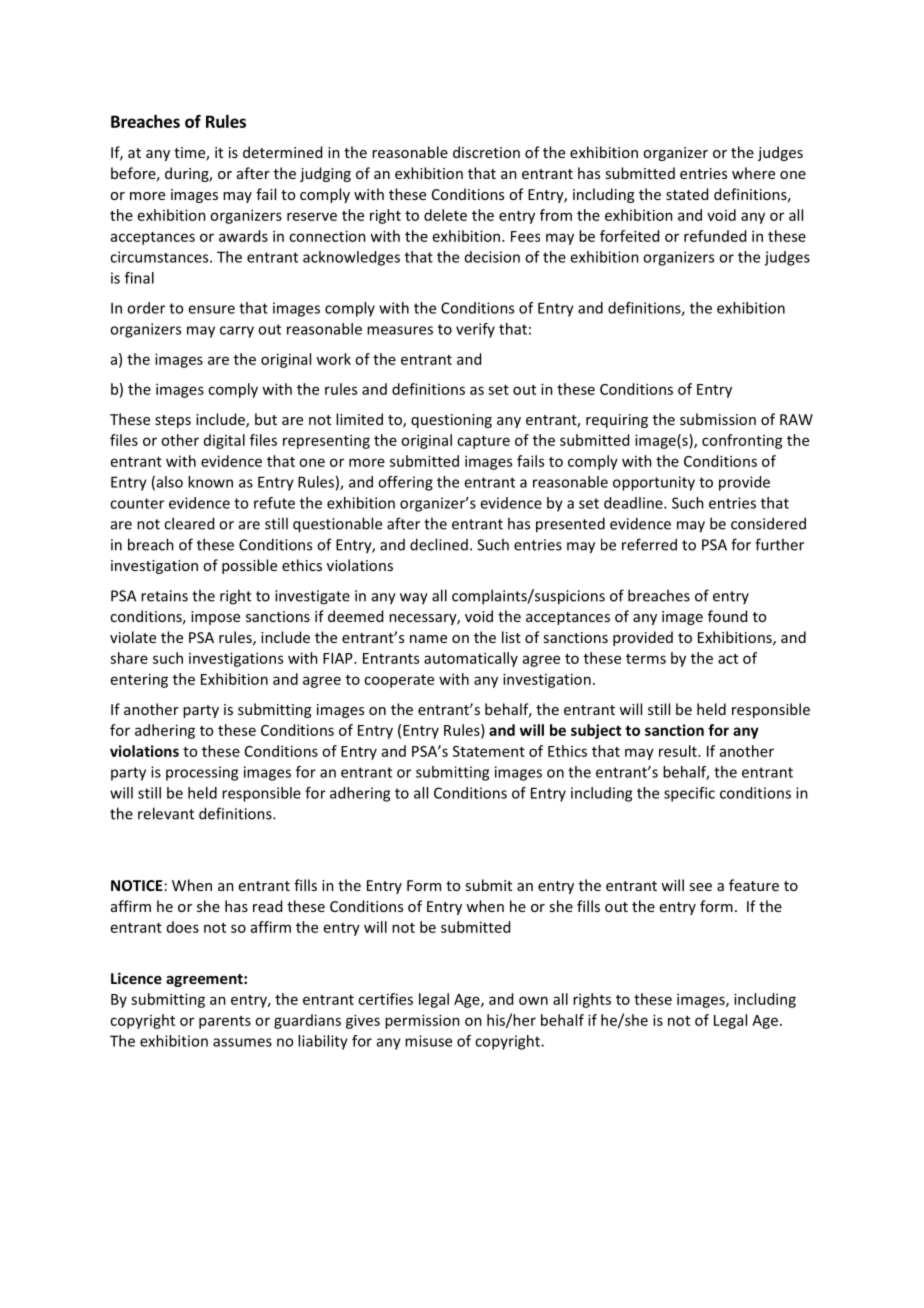 This image has width=924, height=1308. Describe the element at coordinates (687, 194) in the image. I see `stated` at that location.
